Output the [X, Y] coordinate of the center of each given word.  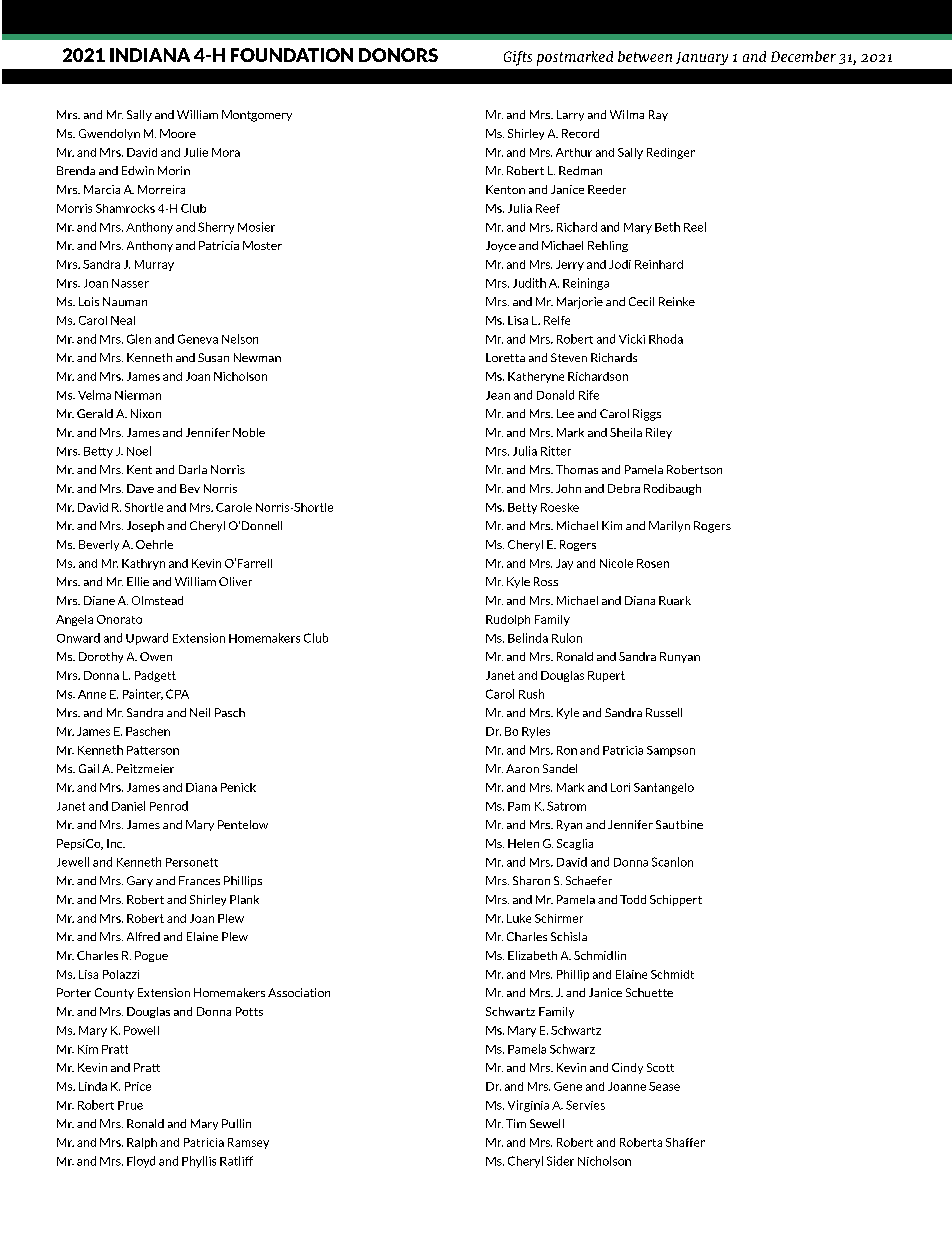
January [702, 58]
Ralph [142, 1143]
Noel [139, 451]
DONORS [398, 55]
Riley [659, 433]
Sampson [671, 751]
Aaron [522, 768]
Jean [498, 395]
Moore [178, 133]
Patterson [153, 750]
